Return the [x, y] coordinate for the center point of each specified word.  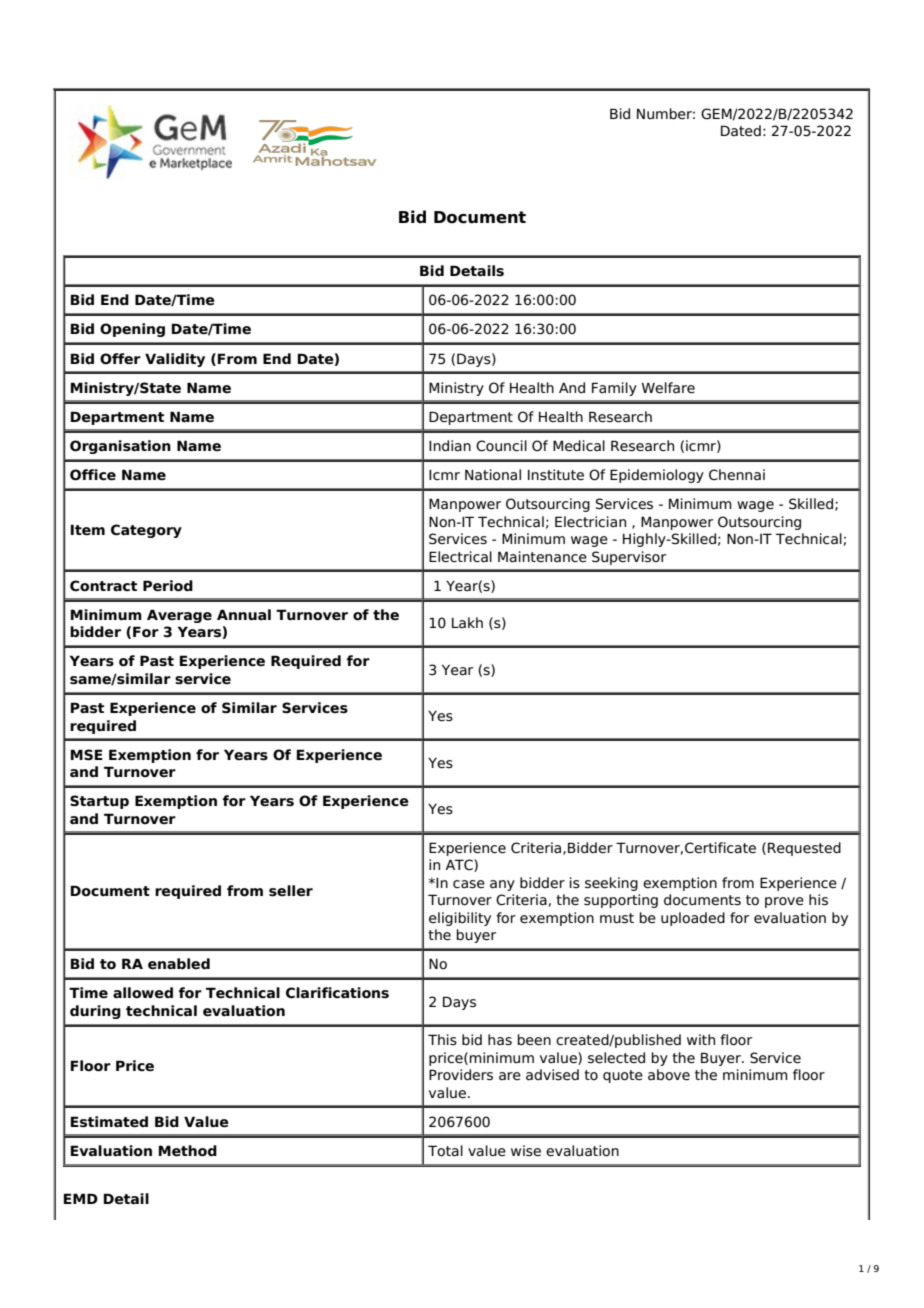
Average [179, 616]
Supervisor [629, 558]
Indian [450, 446]
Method [188, 1151]
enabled [179, 964]
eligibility [460, 919]
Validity [175, 360]
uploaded [693, 919]
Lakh [467, 622]
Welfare [668, 388]
